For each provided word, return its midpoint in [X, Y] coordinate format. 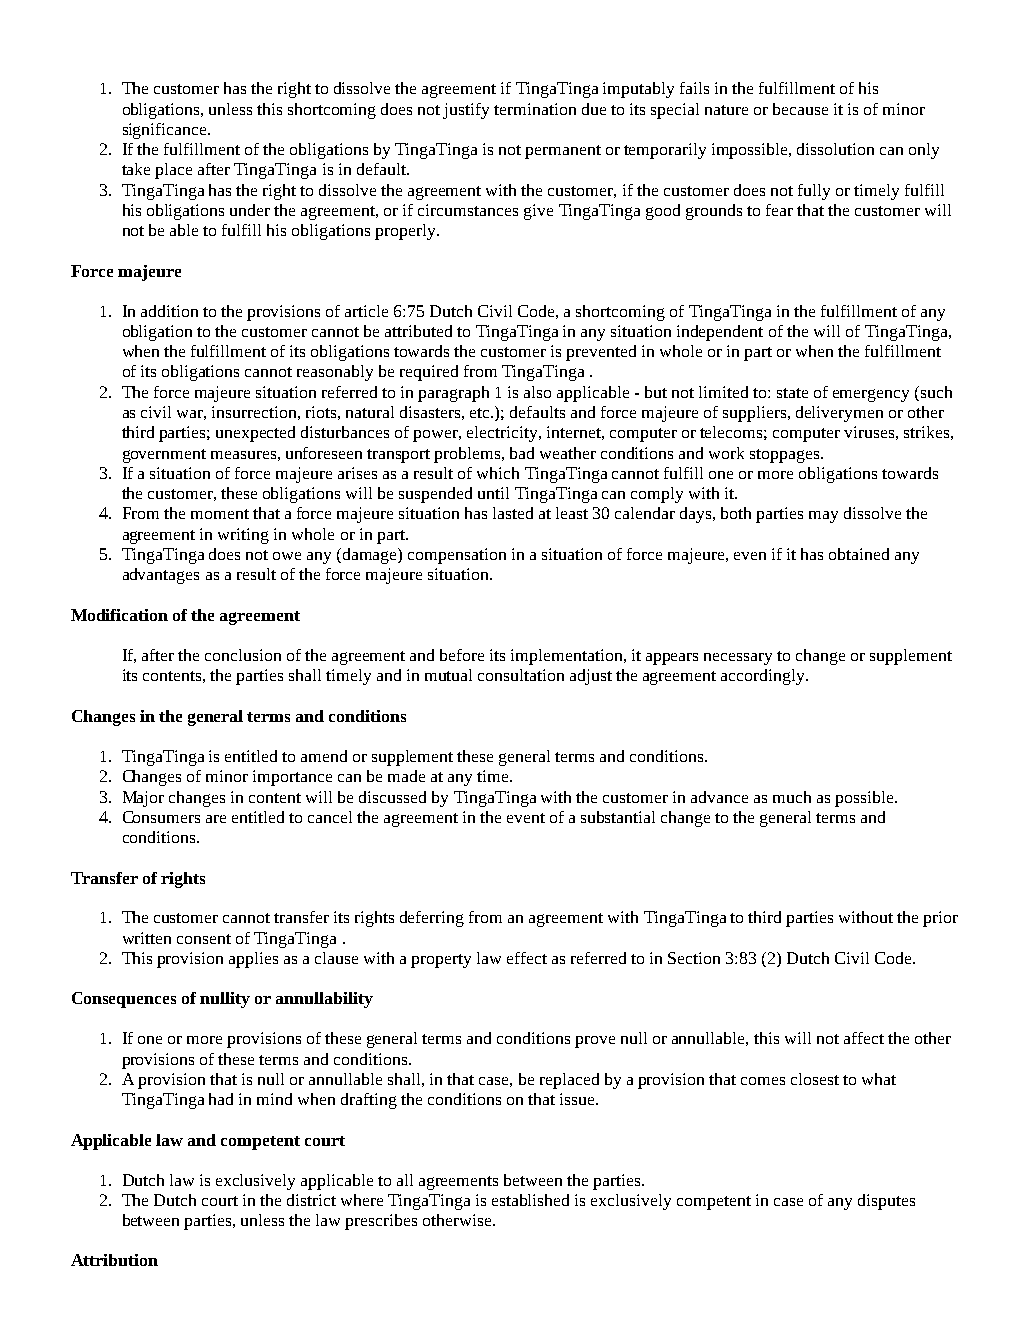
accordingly [764, 677]
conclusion [243, 655]
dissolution [835, 149]
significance [166, 131]
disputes [886, 1202]
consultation [521, 675]
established [530, 1200]
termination [535, 109]
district [311, 1200]
